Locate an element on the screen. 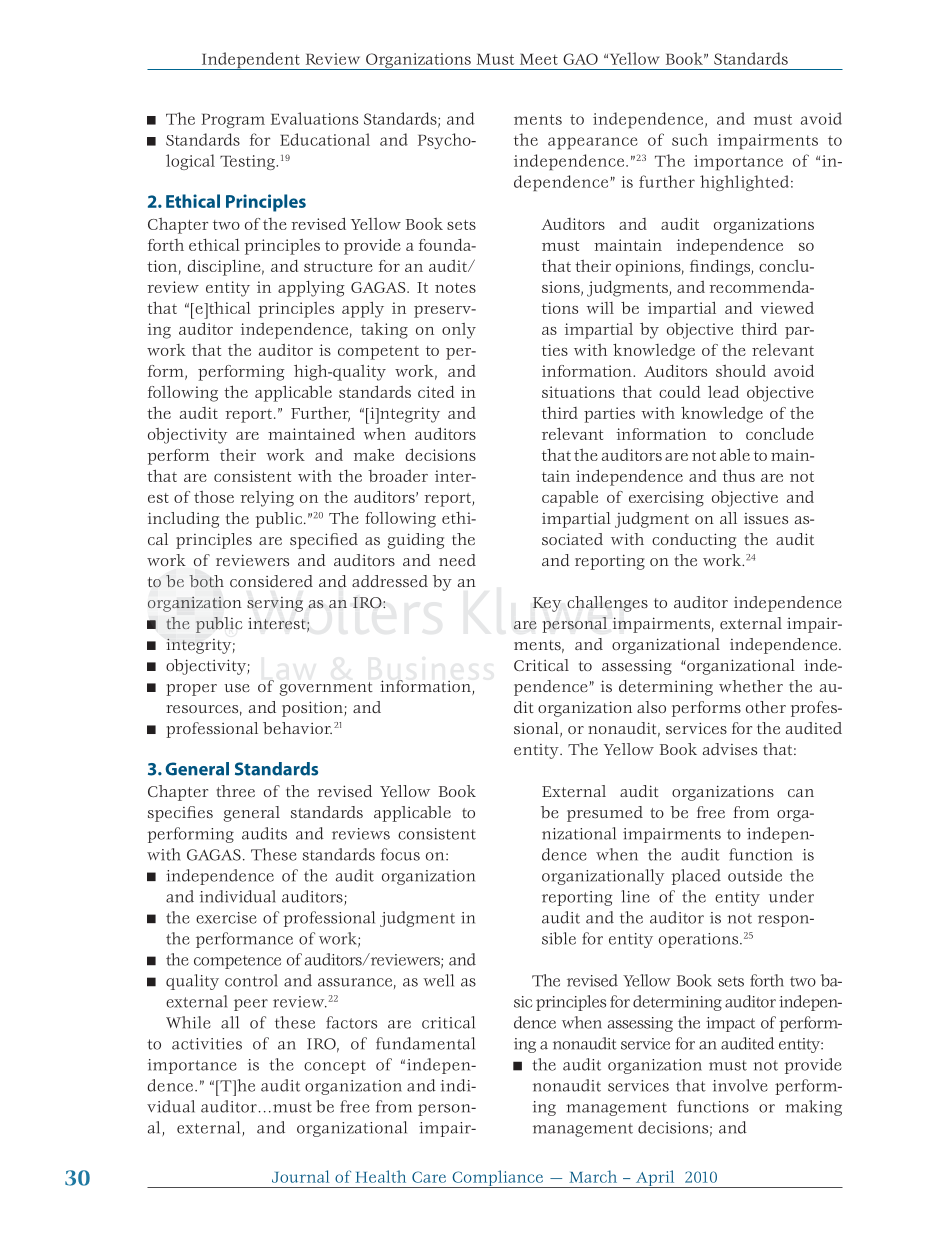  involve is located at coordinates (740, 1085).
